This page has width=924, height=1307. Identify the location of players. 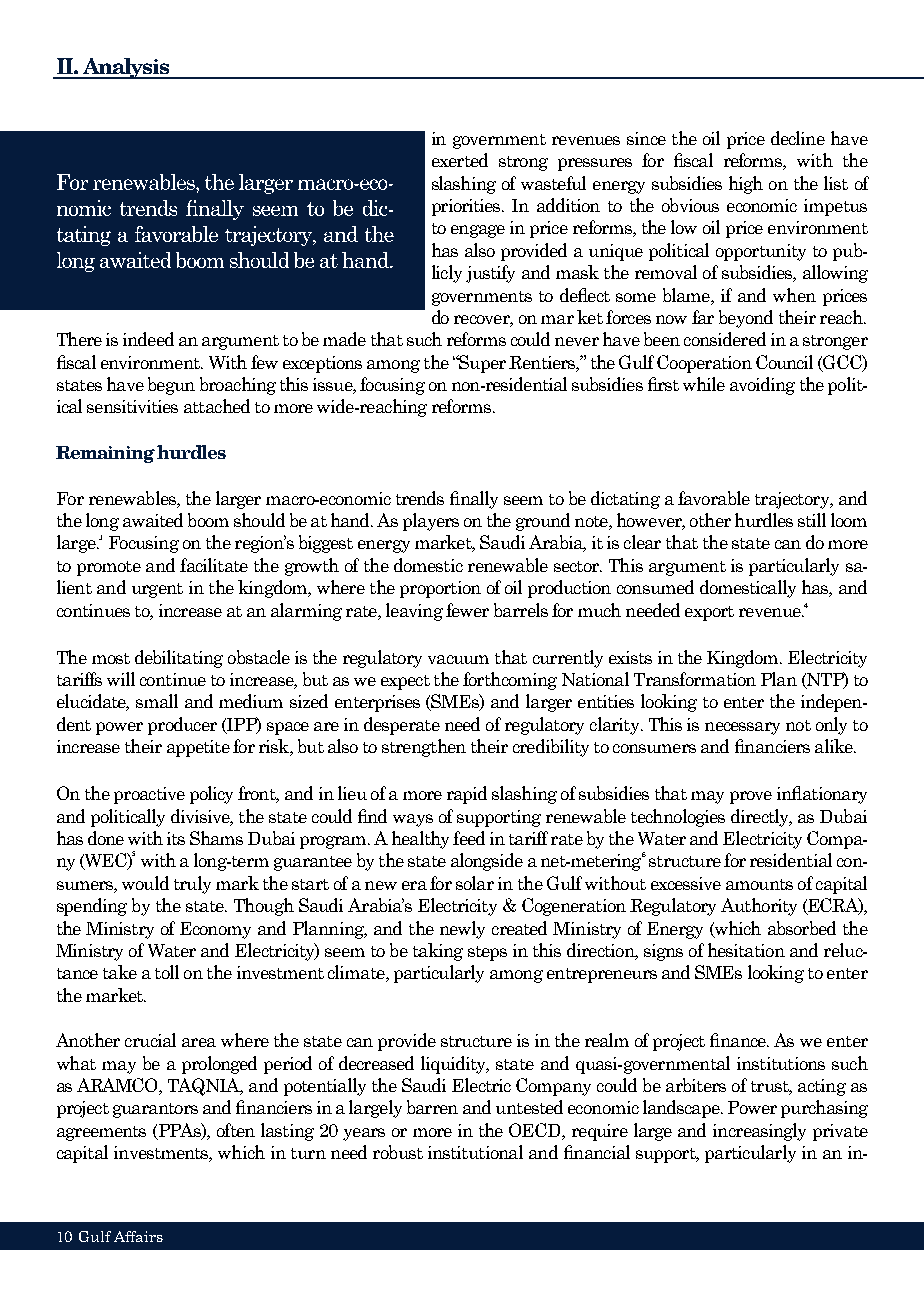
(431, 522).
